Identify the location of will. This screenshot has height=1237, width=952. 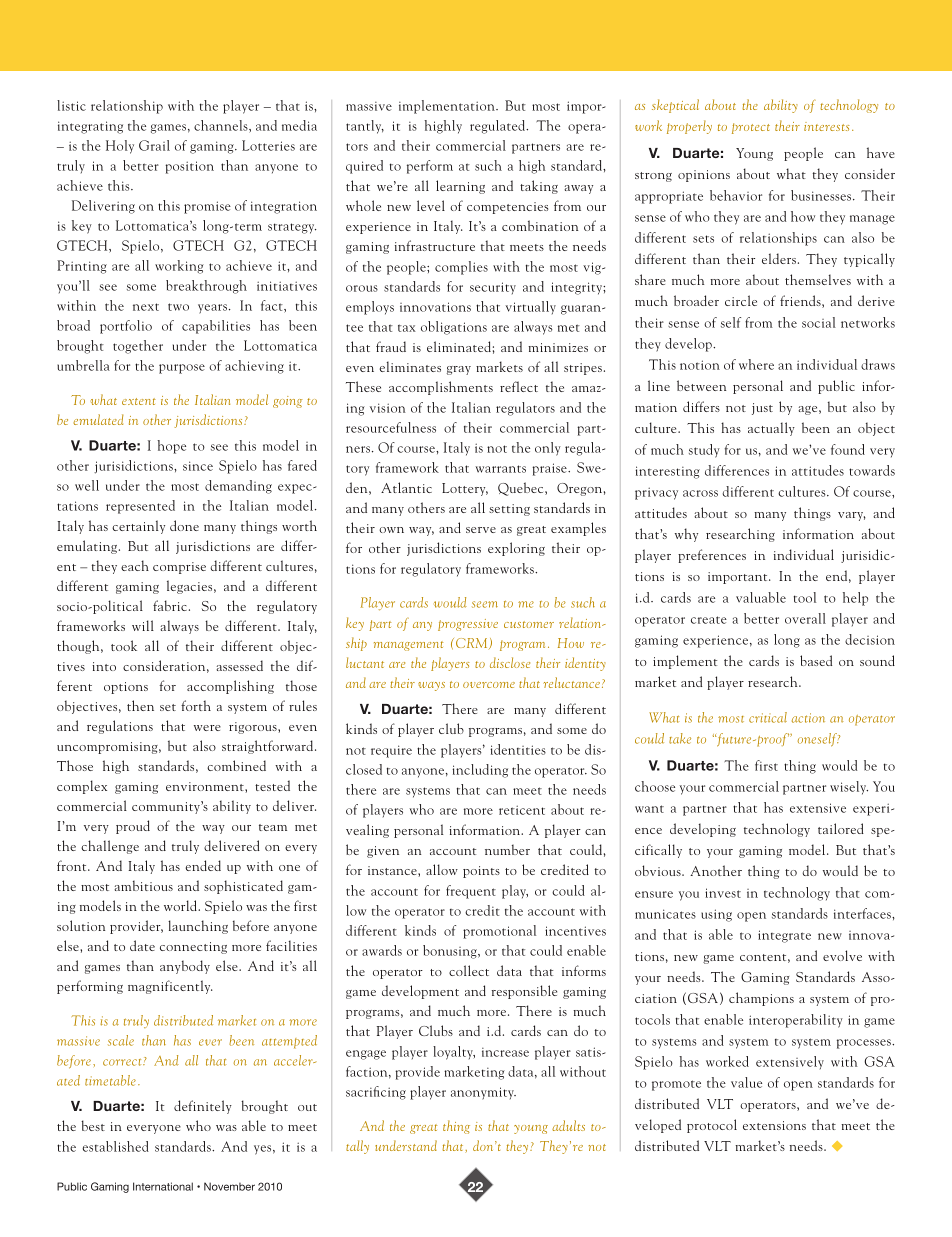
(143, 625).
